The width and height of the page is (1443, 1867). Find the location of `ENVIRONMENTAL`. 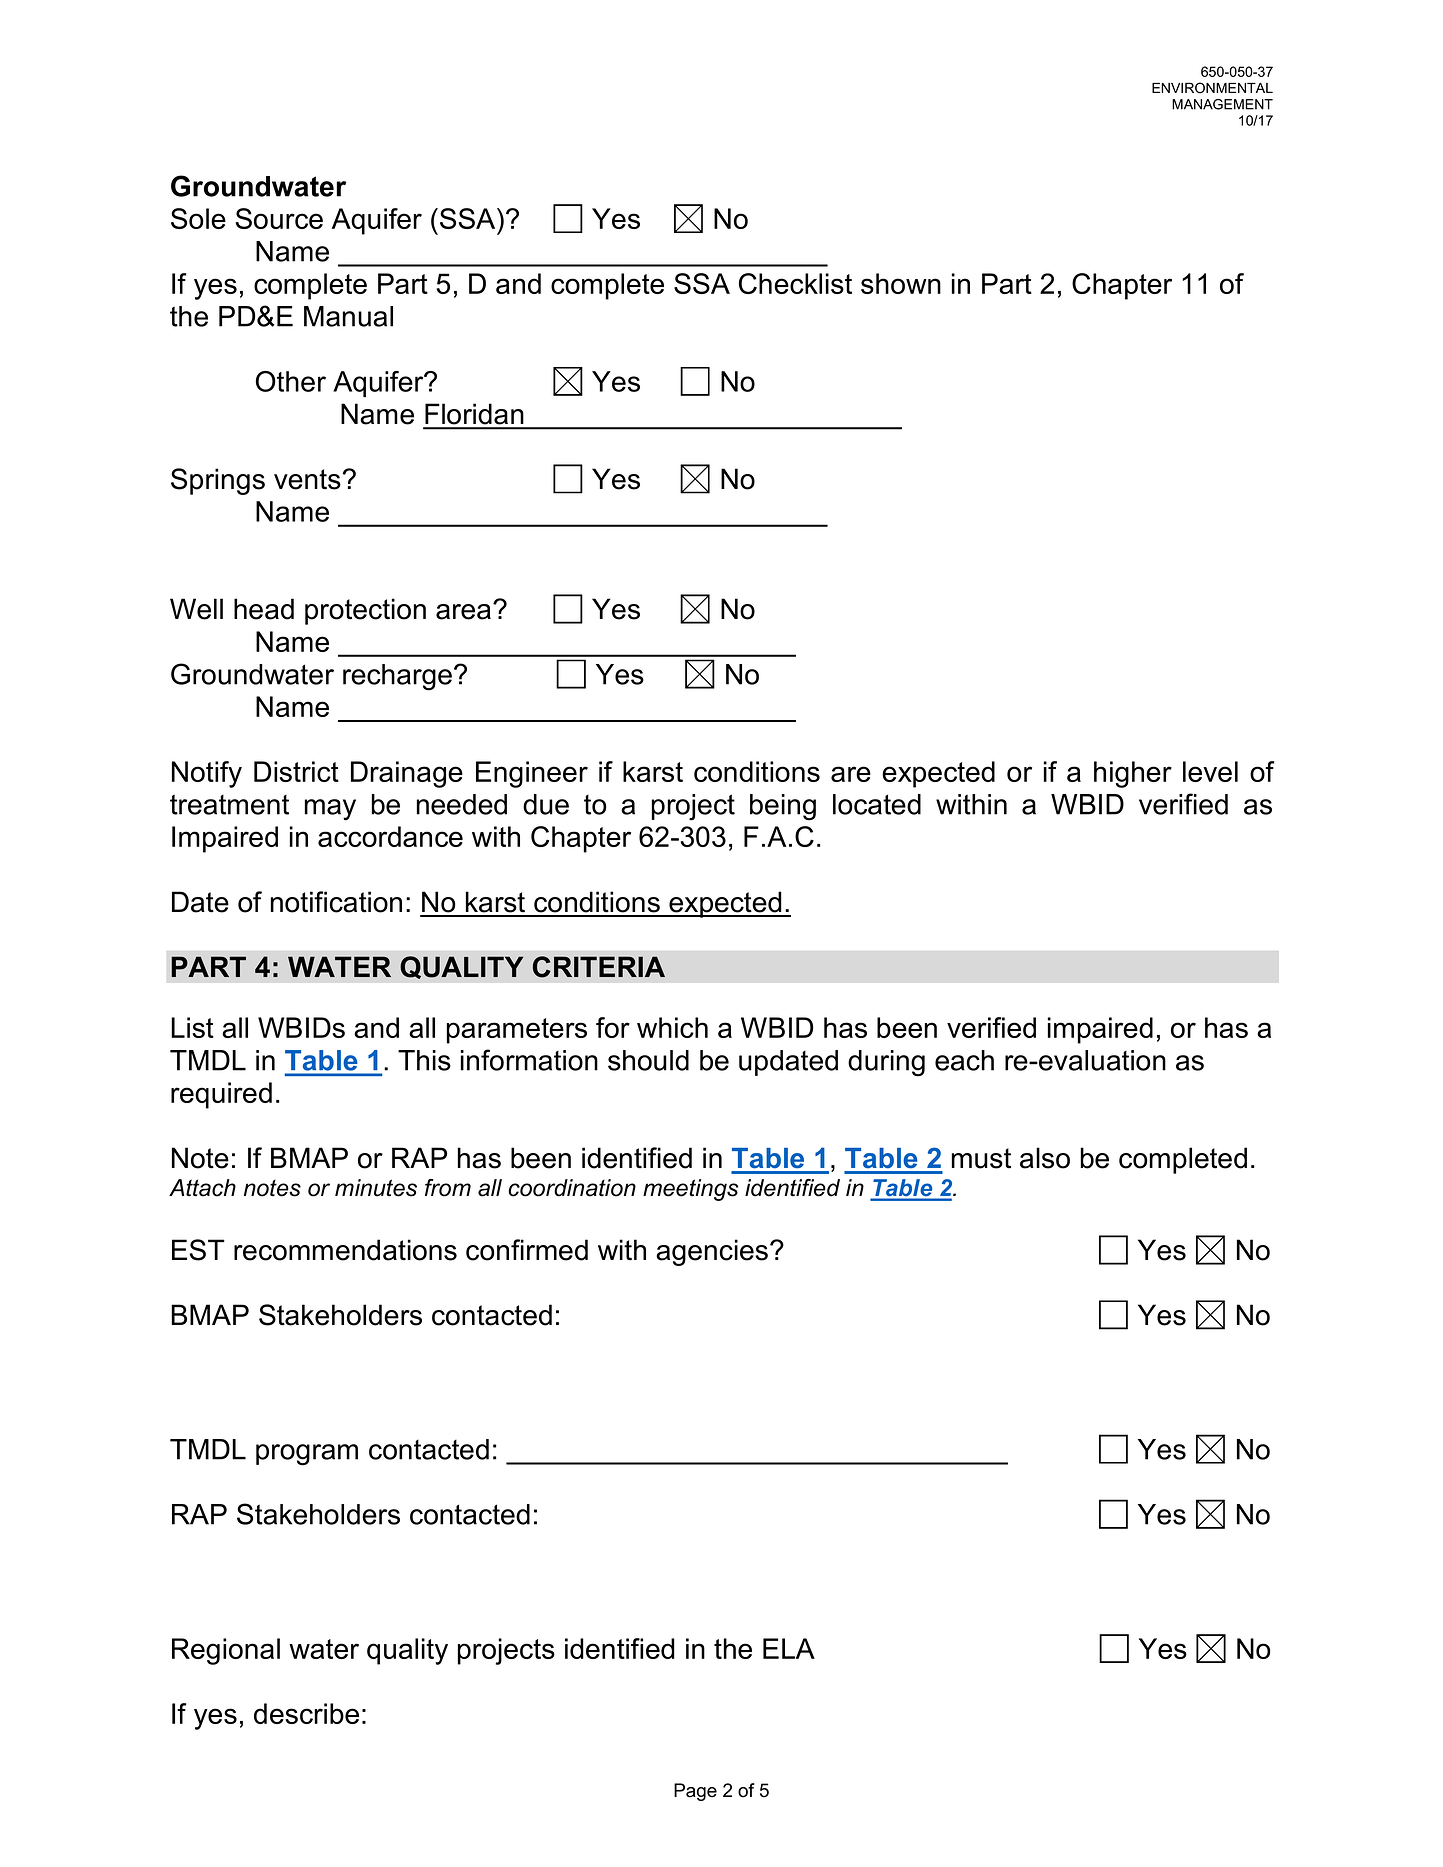

ENVIRONMENTAL is located at coordinates (1212, 88).
